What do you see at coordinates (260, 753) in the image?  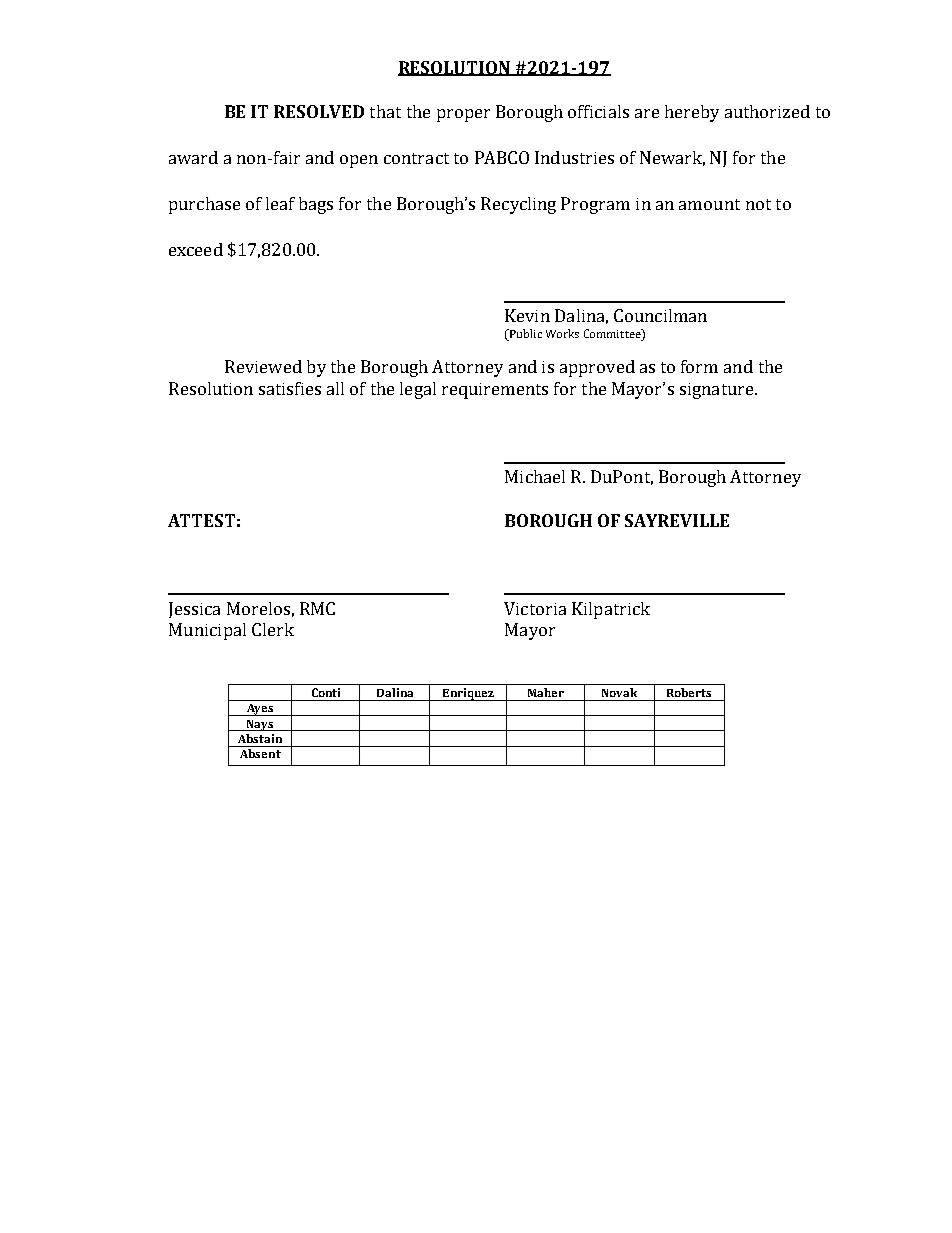 I see `Absent` at bounding box center [260, 753].
